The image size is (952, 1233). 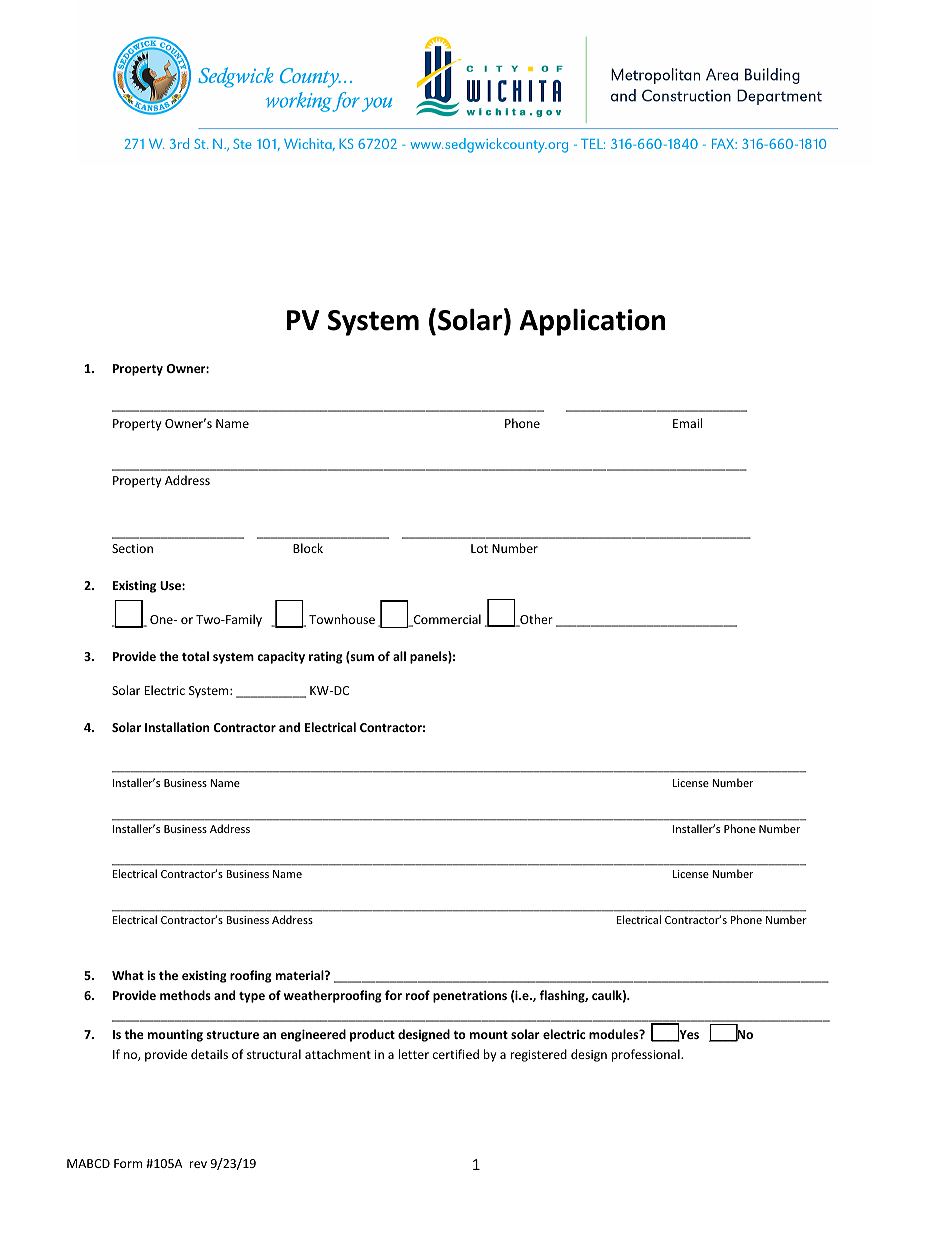 I want to click on Townhouse, so click(x=342, y=619).
